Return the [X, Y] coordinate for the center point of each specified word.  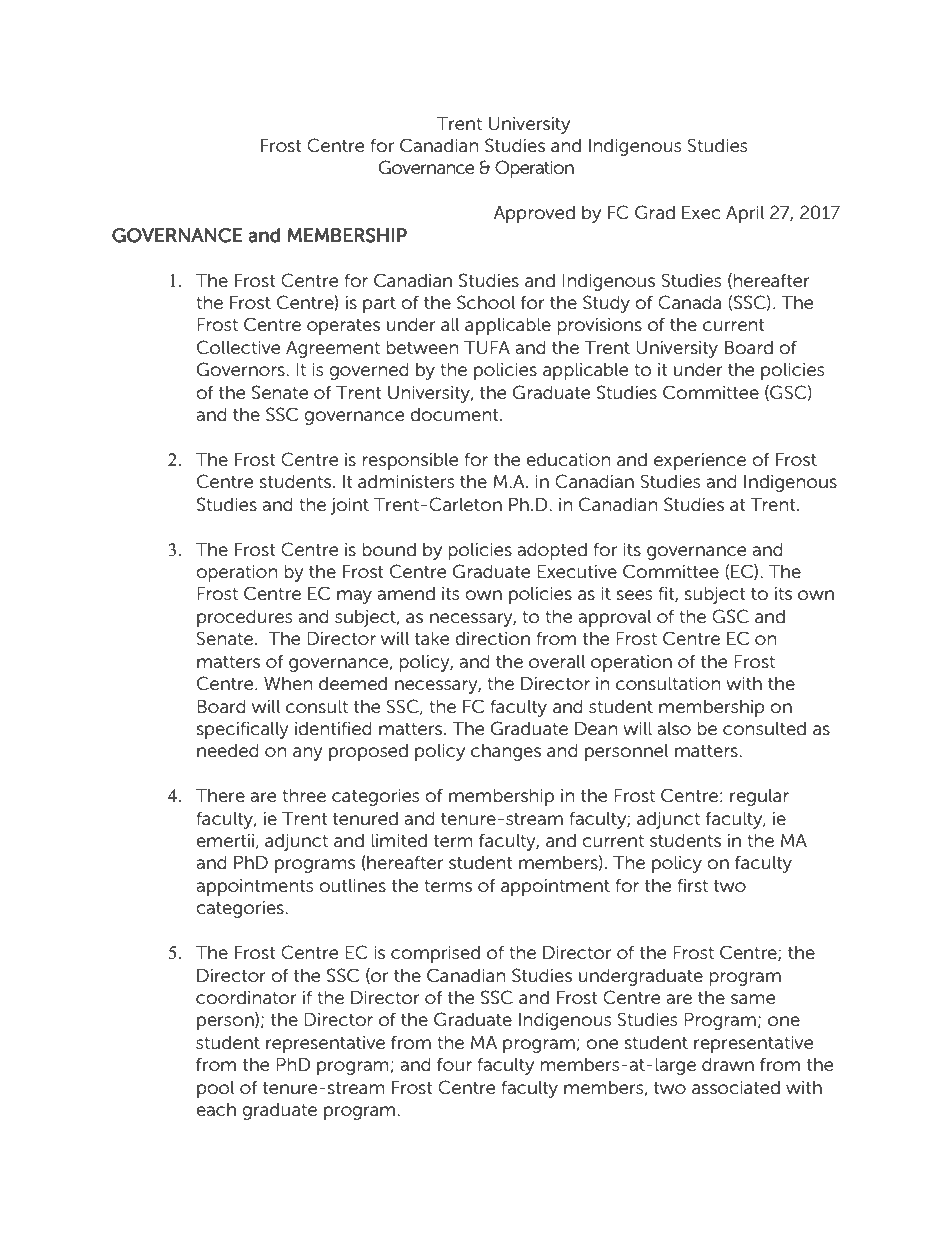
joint [349, 506]
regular [759, 797]
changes [506, 752]
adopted [552, 551]
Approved [534, 214]
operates [343, 327]
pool [215, 1089]
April [745, 214]
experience [700, 461]
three [304, 796]
